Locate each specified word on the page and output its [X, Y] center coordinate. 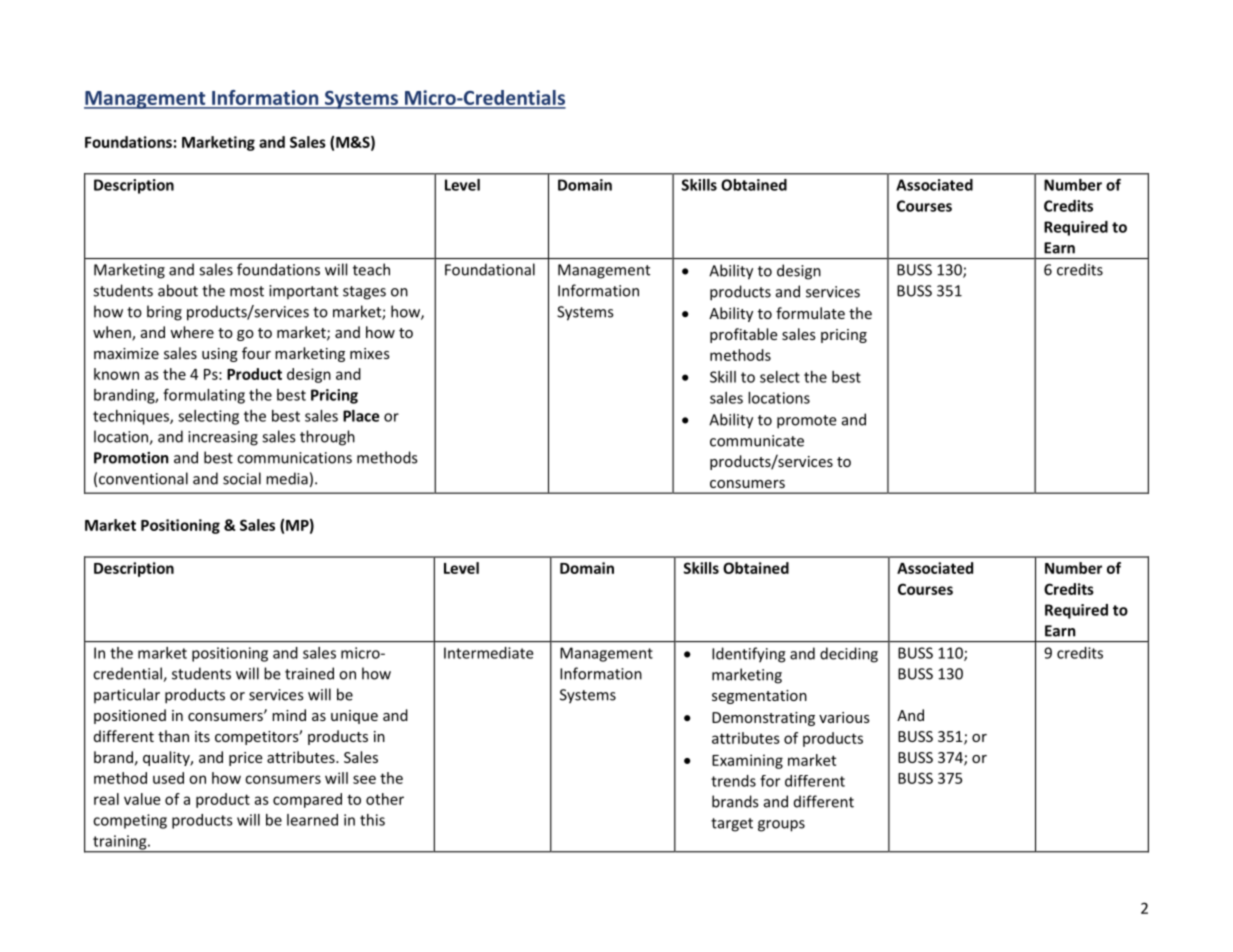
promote [807, 422]
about [178, 290]
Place [361, 416]
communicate [757, 441]
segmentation [759, 697]
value [142, 799]
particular [127, 695]
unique [354, 717]
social [242, 478]
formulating [204, 396]
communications [294, 458]
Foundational [490, 269]
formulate [810, 313]
